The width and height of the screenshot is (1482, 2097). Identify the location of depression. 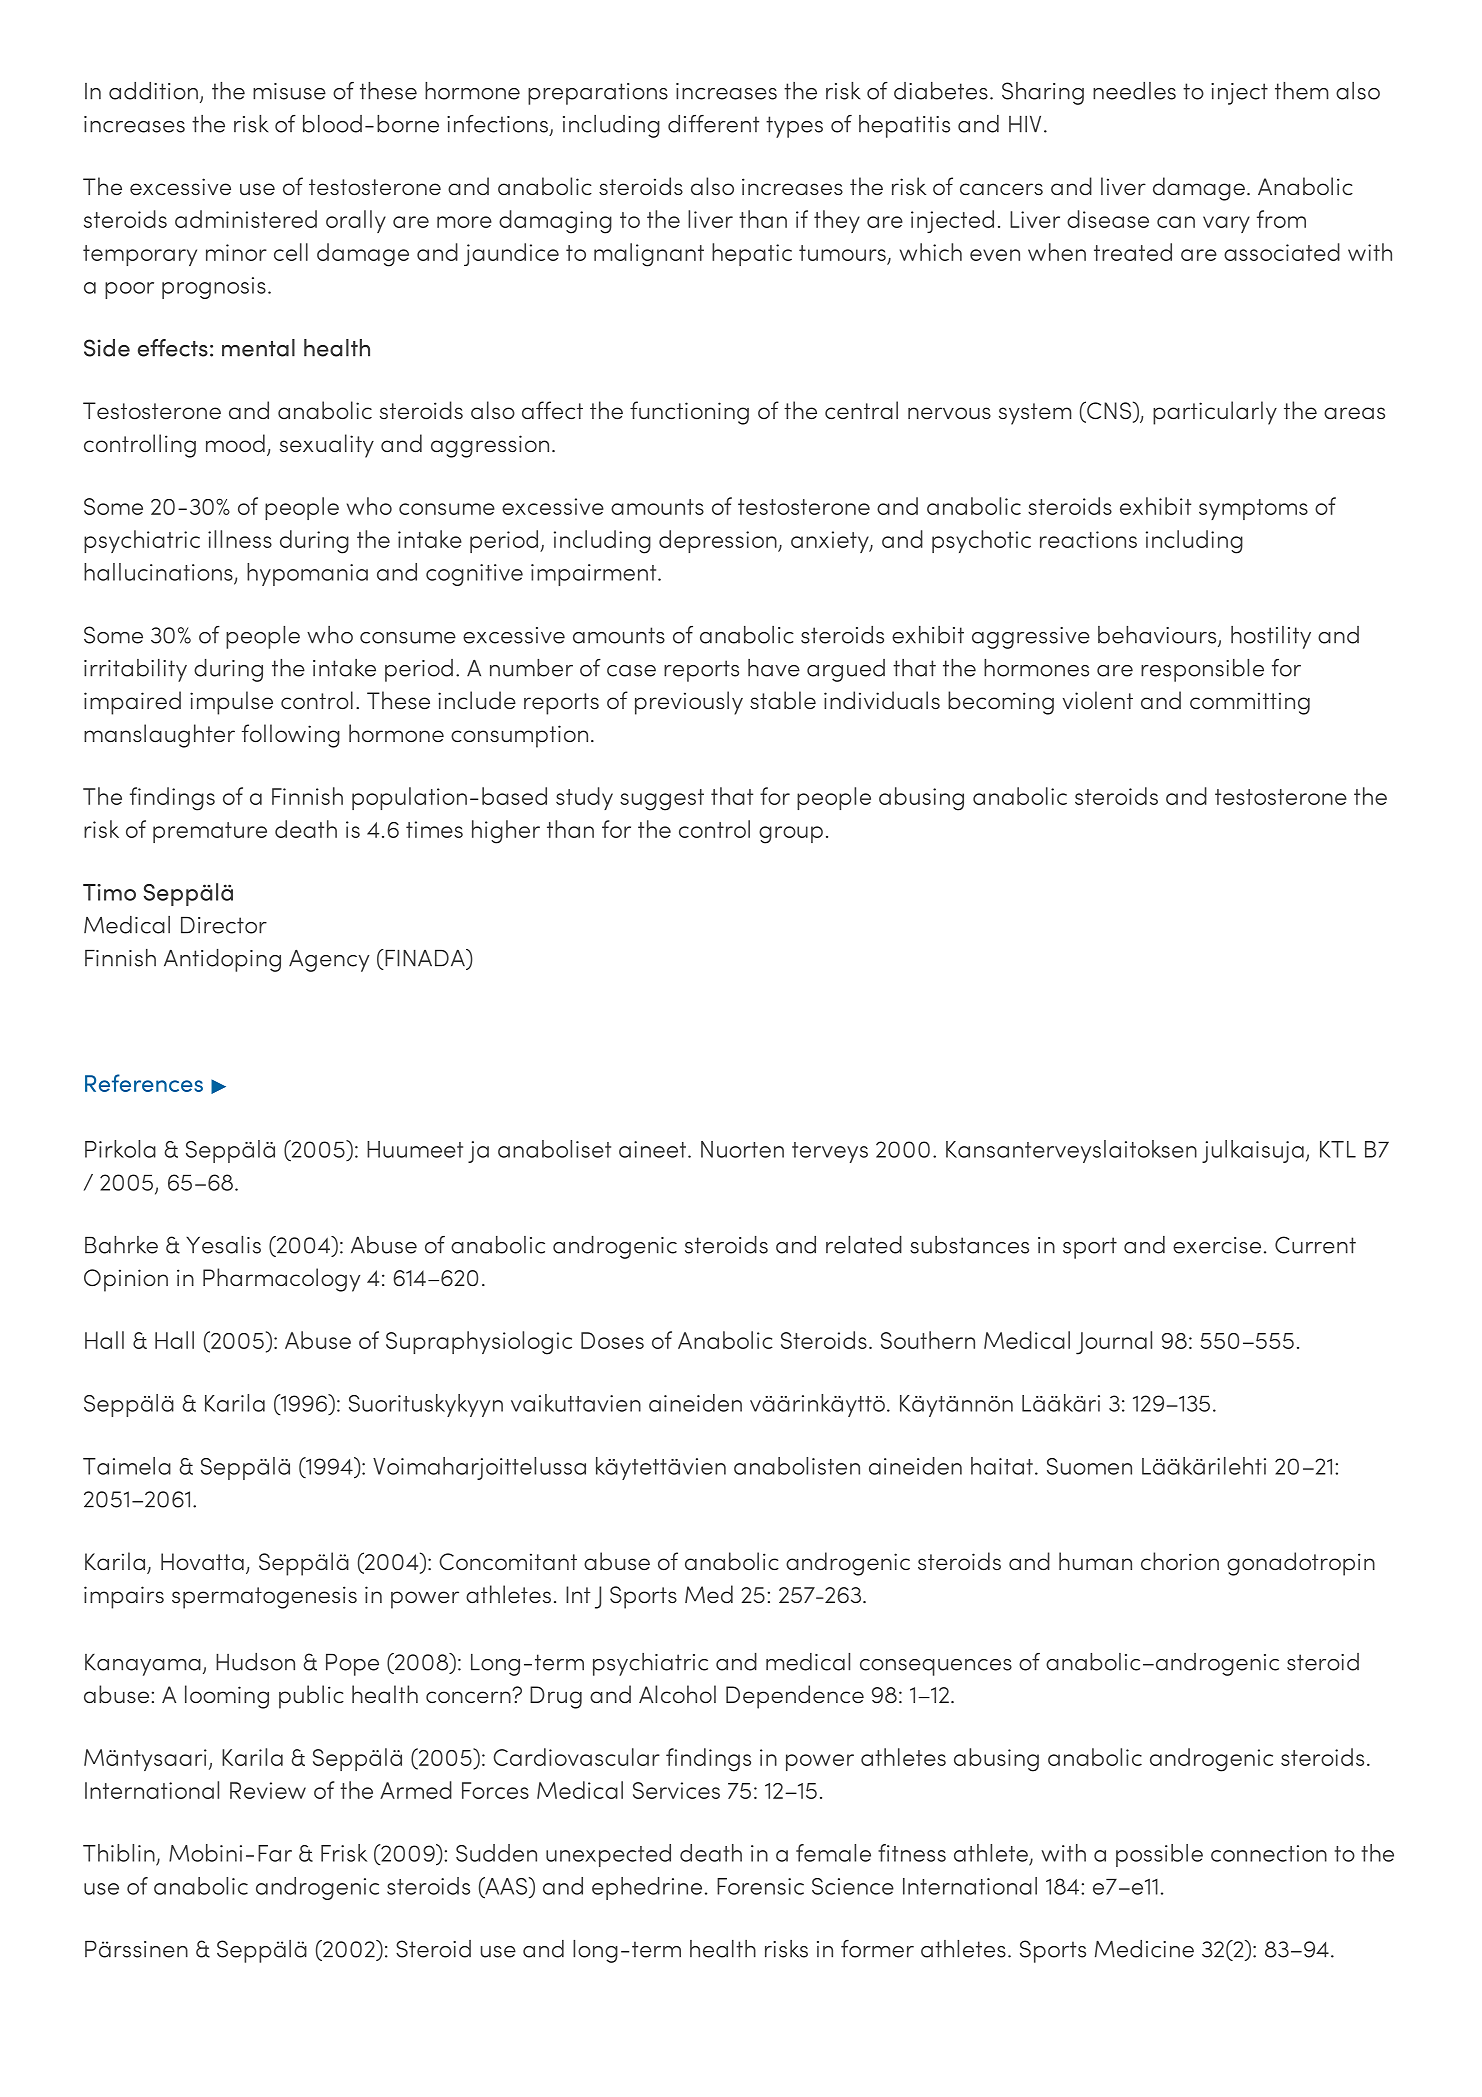
(719, 541).
